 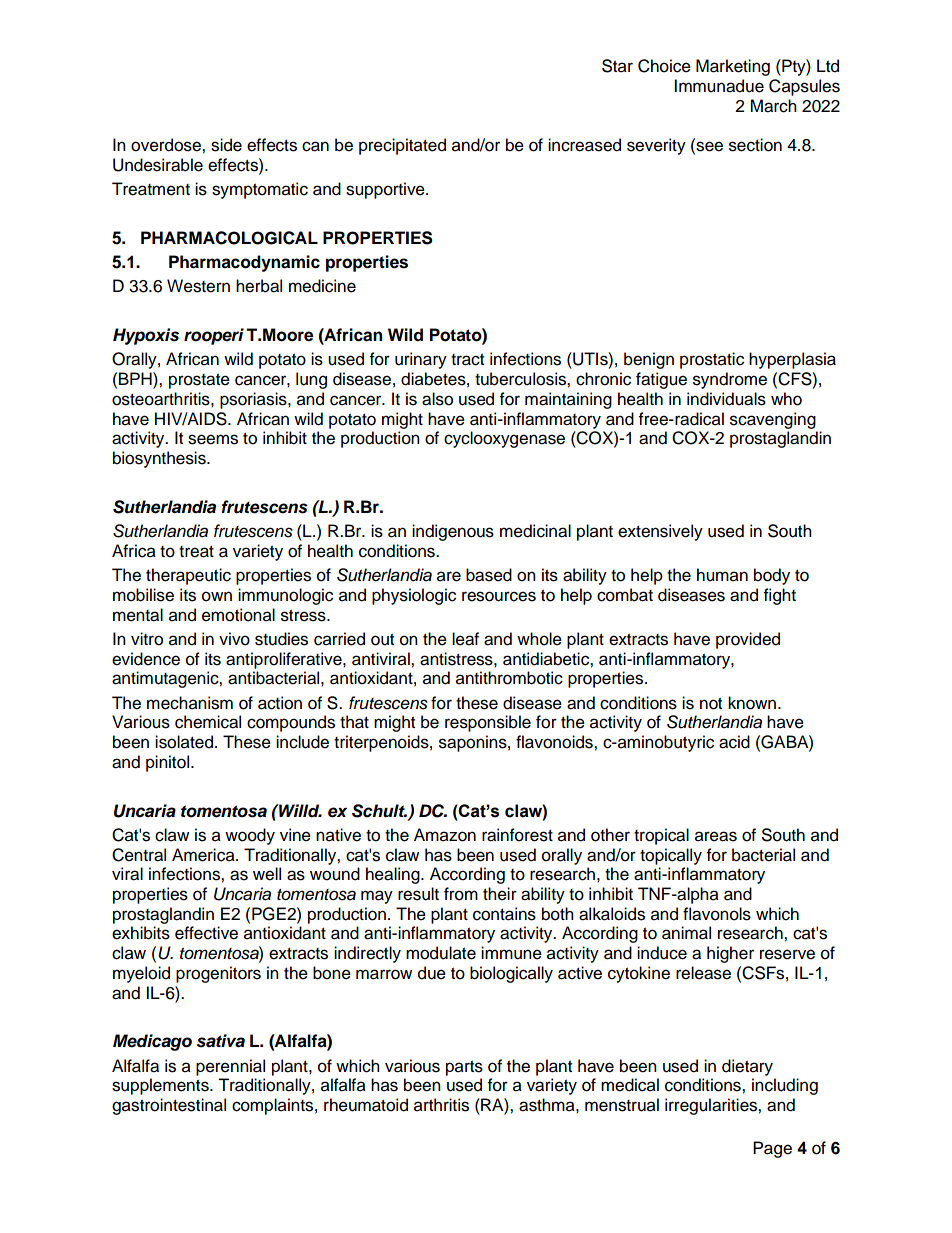 I want to click on resources, so click(x=499, y=596).
